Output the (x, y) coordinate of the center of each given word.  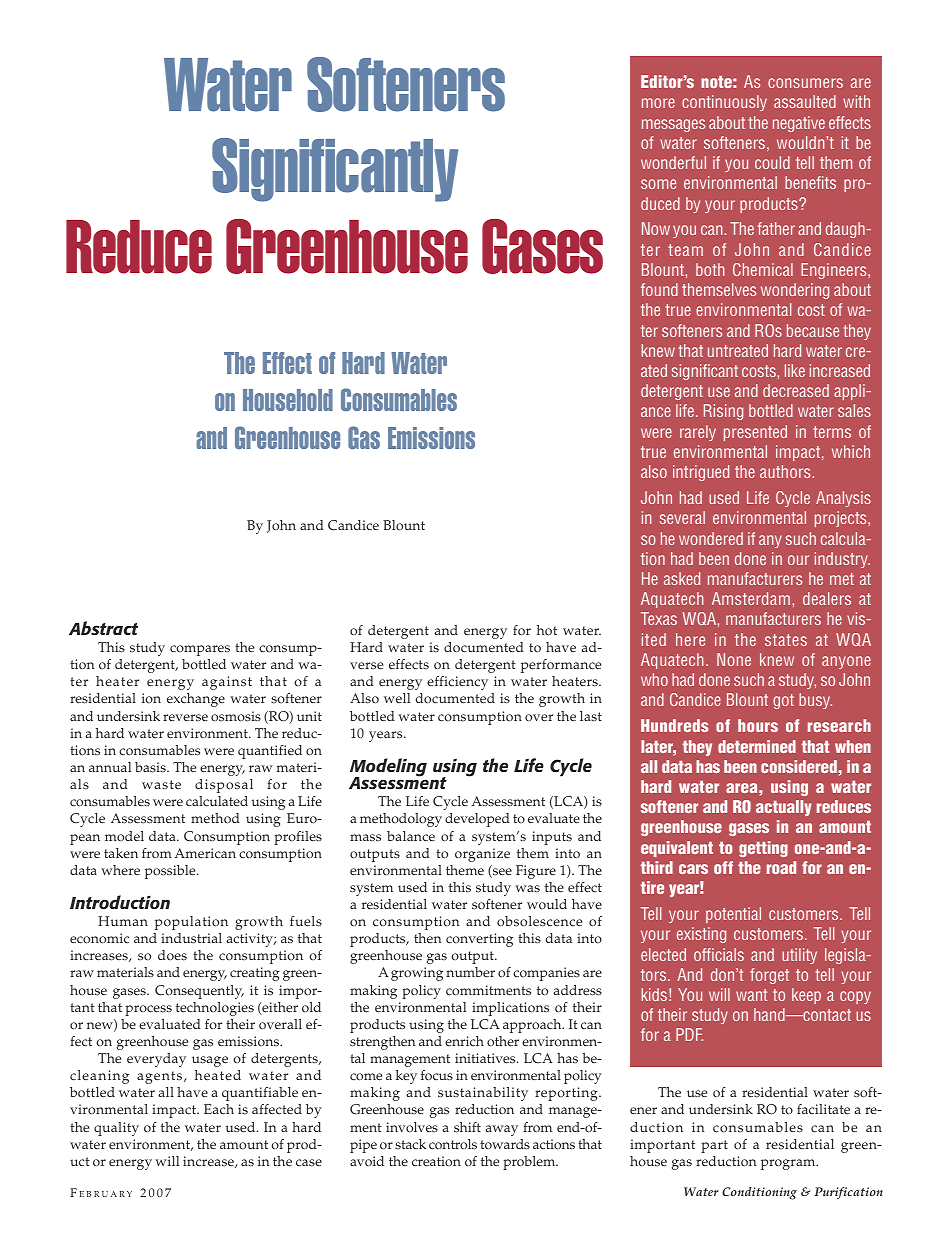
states (786, 640)
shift (467, 1127)
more (658, 103)
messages (673, 125)
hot (547, 630)
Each (219, 1109)
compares (200, 650)
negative (799, 124)
